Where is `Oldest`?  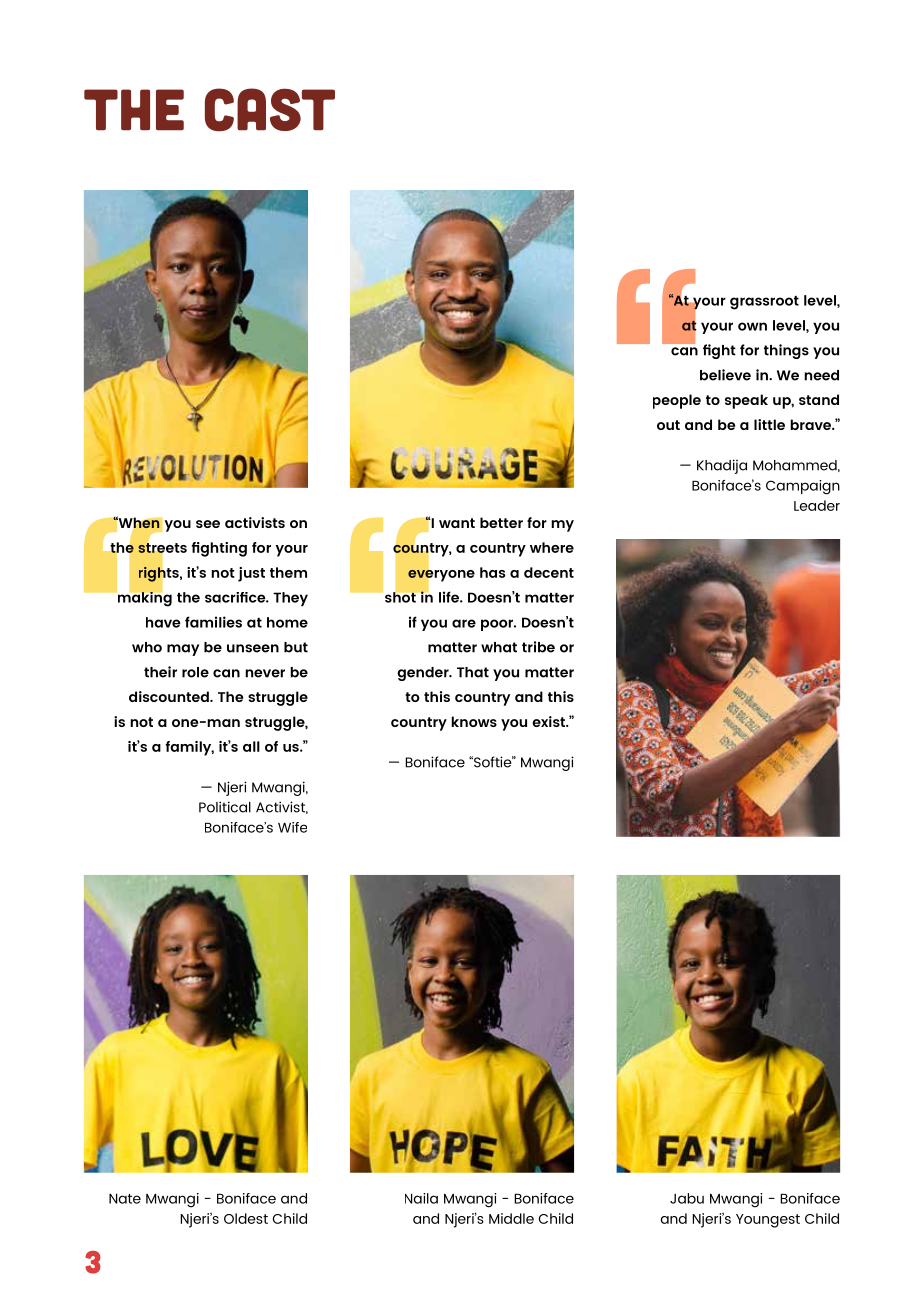
Oldest is located at coordinates (246, 1218).
